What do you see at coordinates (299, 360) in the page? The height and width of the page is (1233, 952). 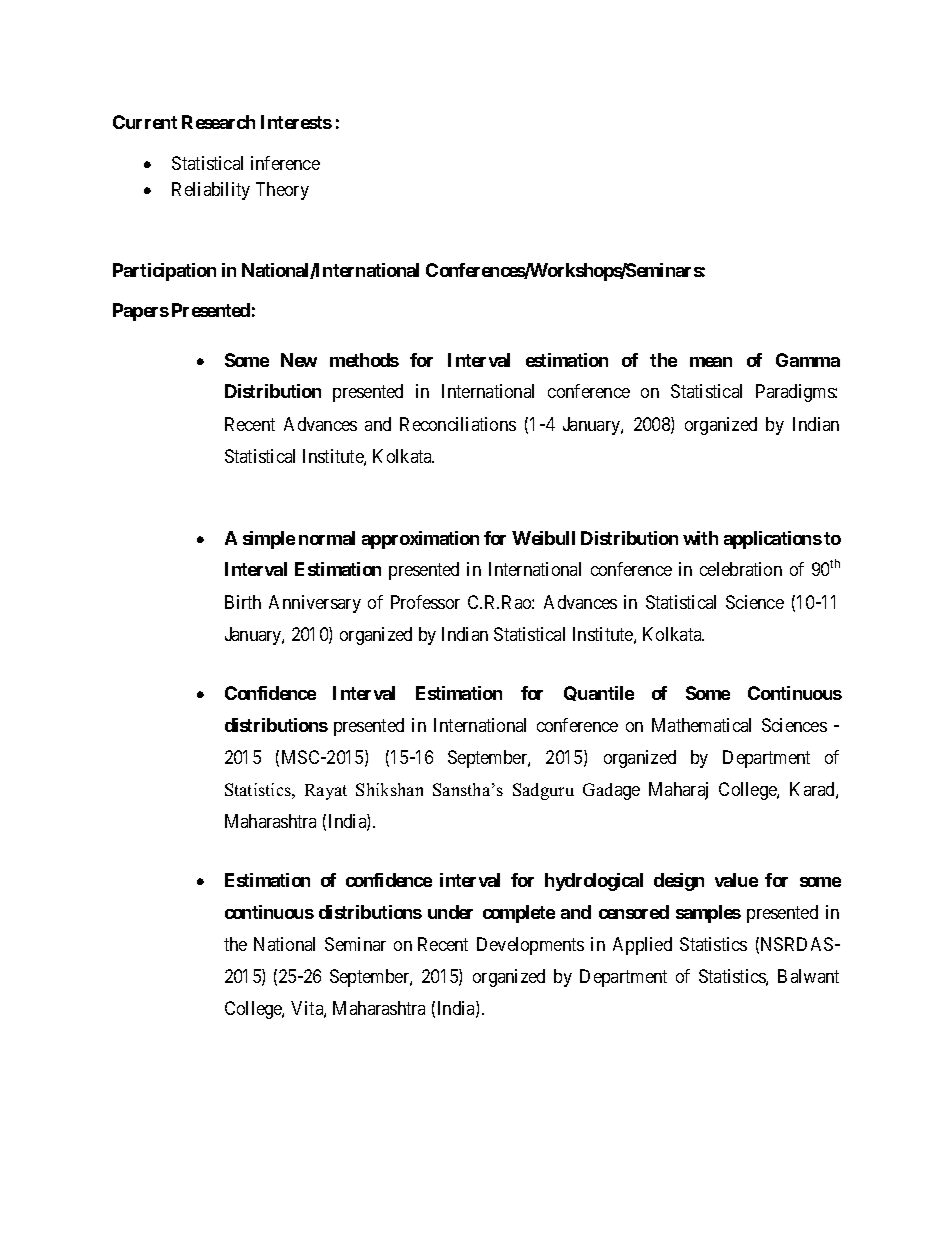 I see `New` at bounding box center [299, 360].
